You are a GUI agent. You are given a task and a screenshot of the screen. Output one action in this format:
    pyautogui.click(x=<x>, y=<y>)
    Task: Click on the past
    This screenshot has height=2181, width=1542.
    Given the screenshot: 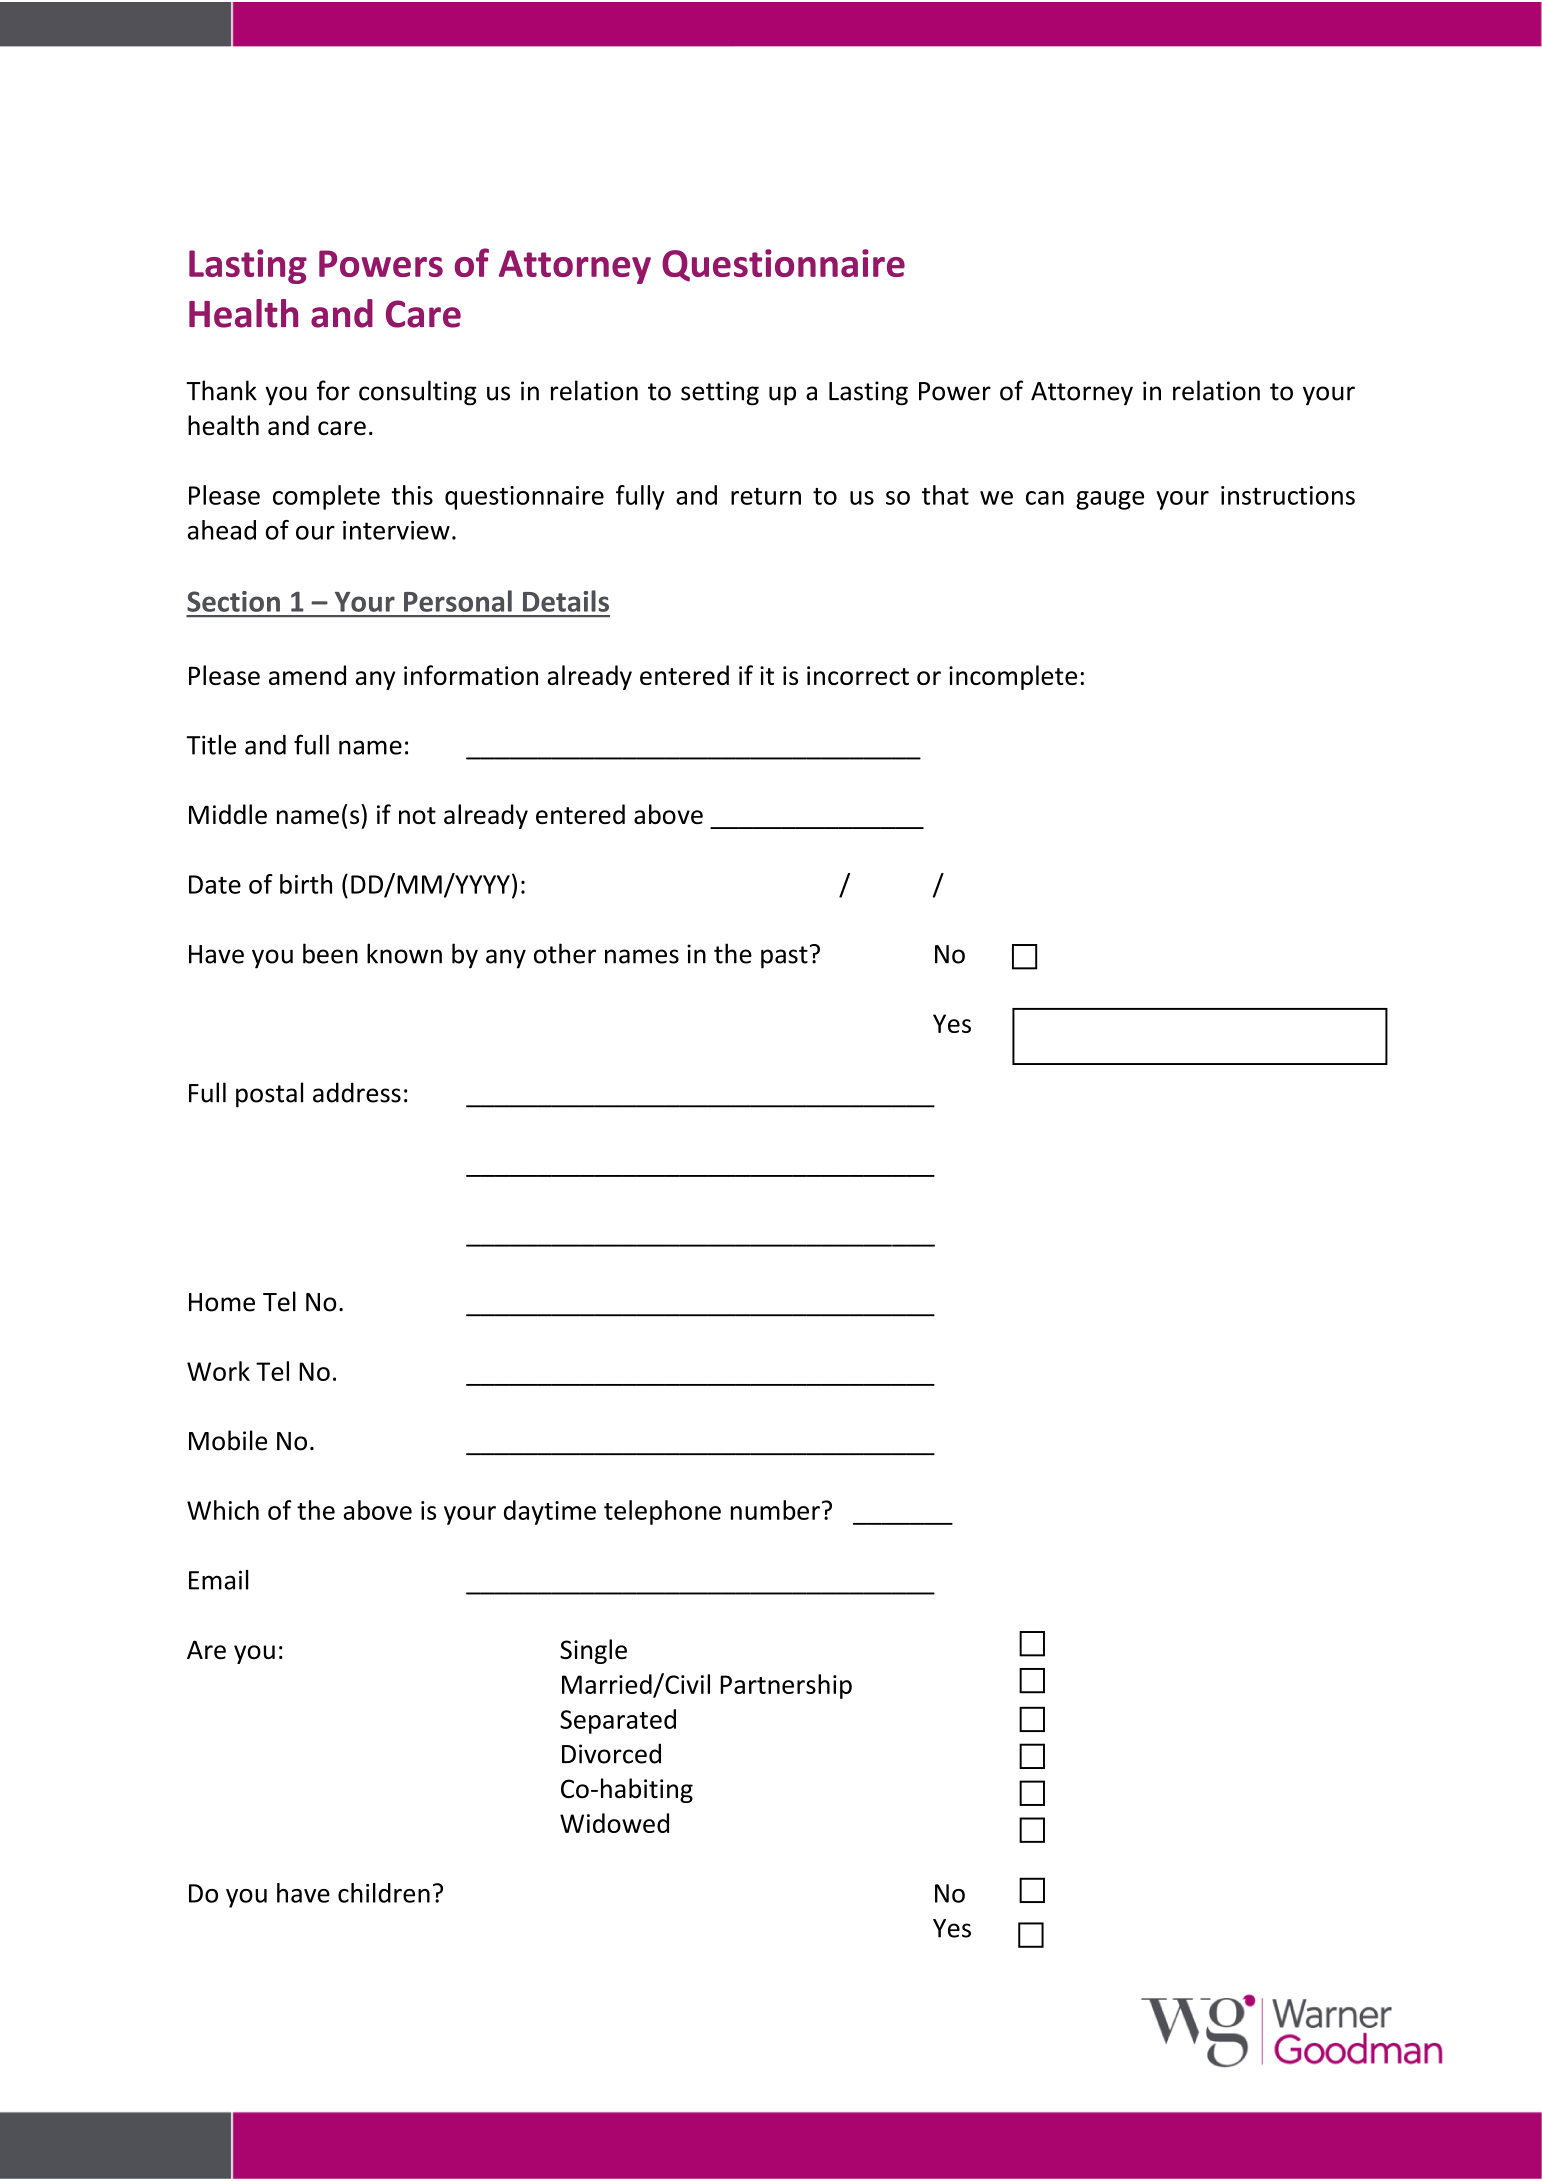 What is the action you would take?
    pyautogui.click(x=784, y=957)
